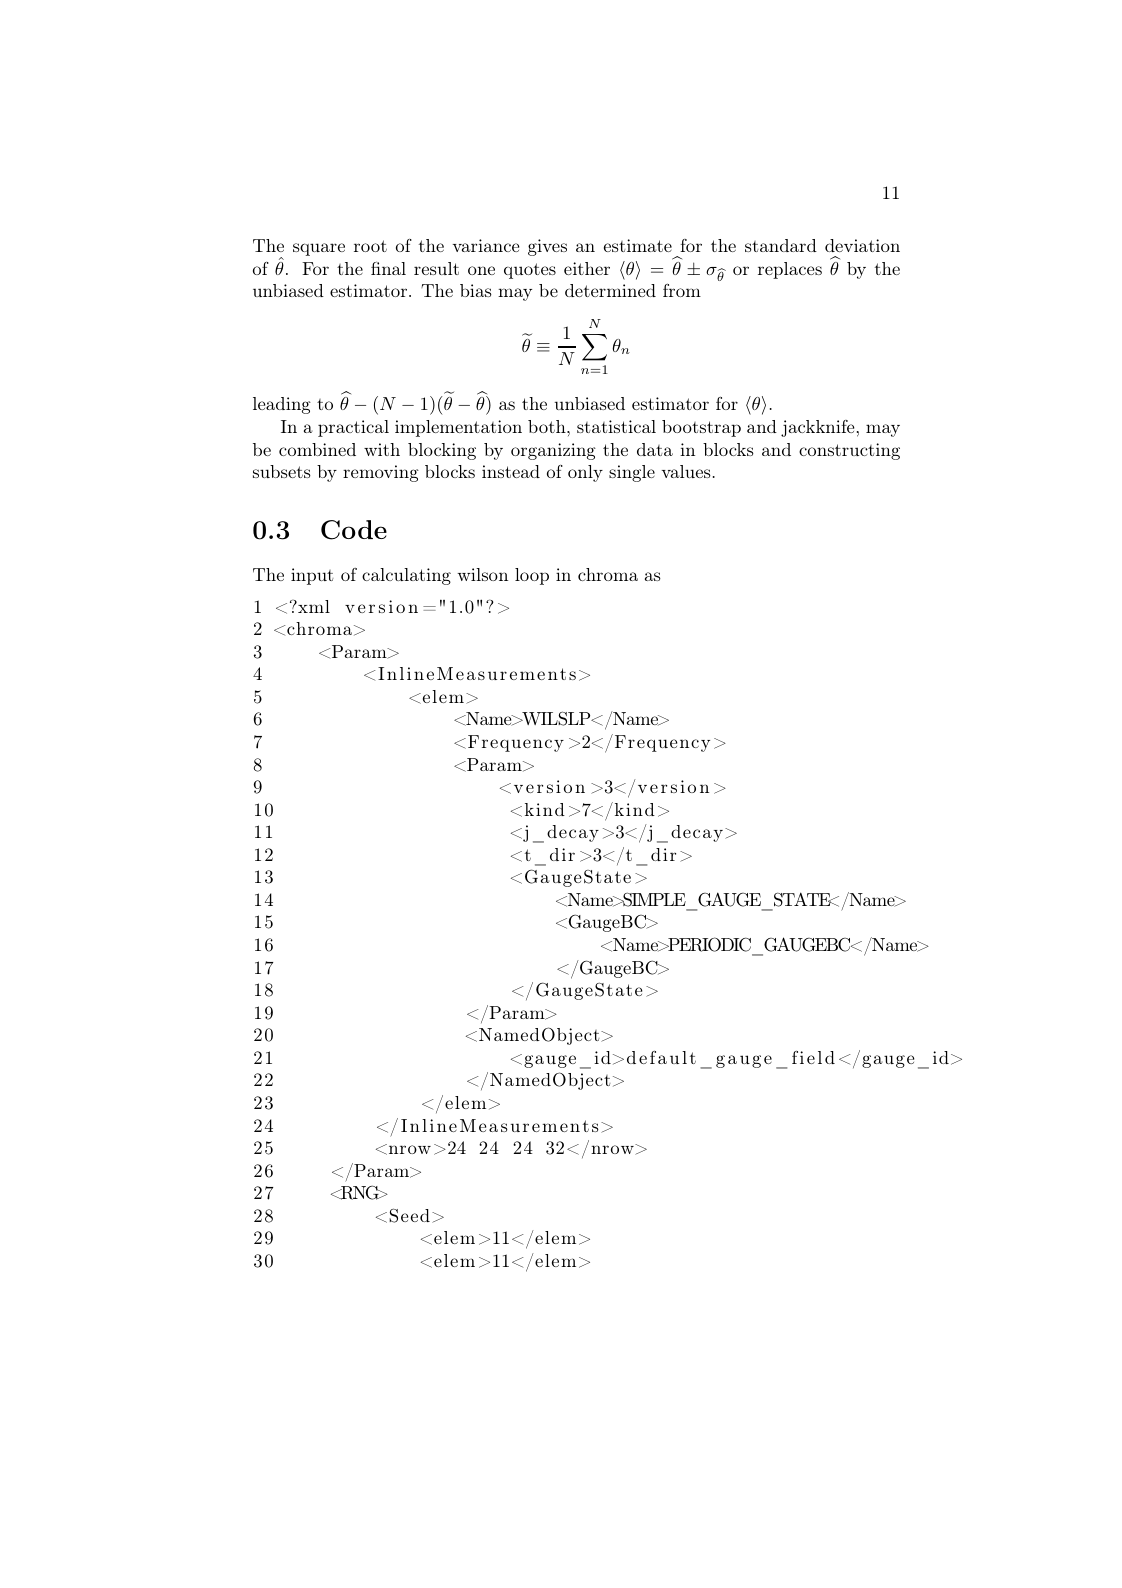 The height and width of the document is (1588, 1122). I want to click on values, so click(686, 471).
